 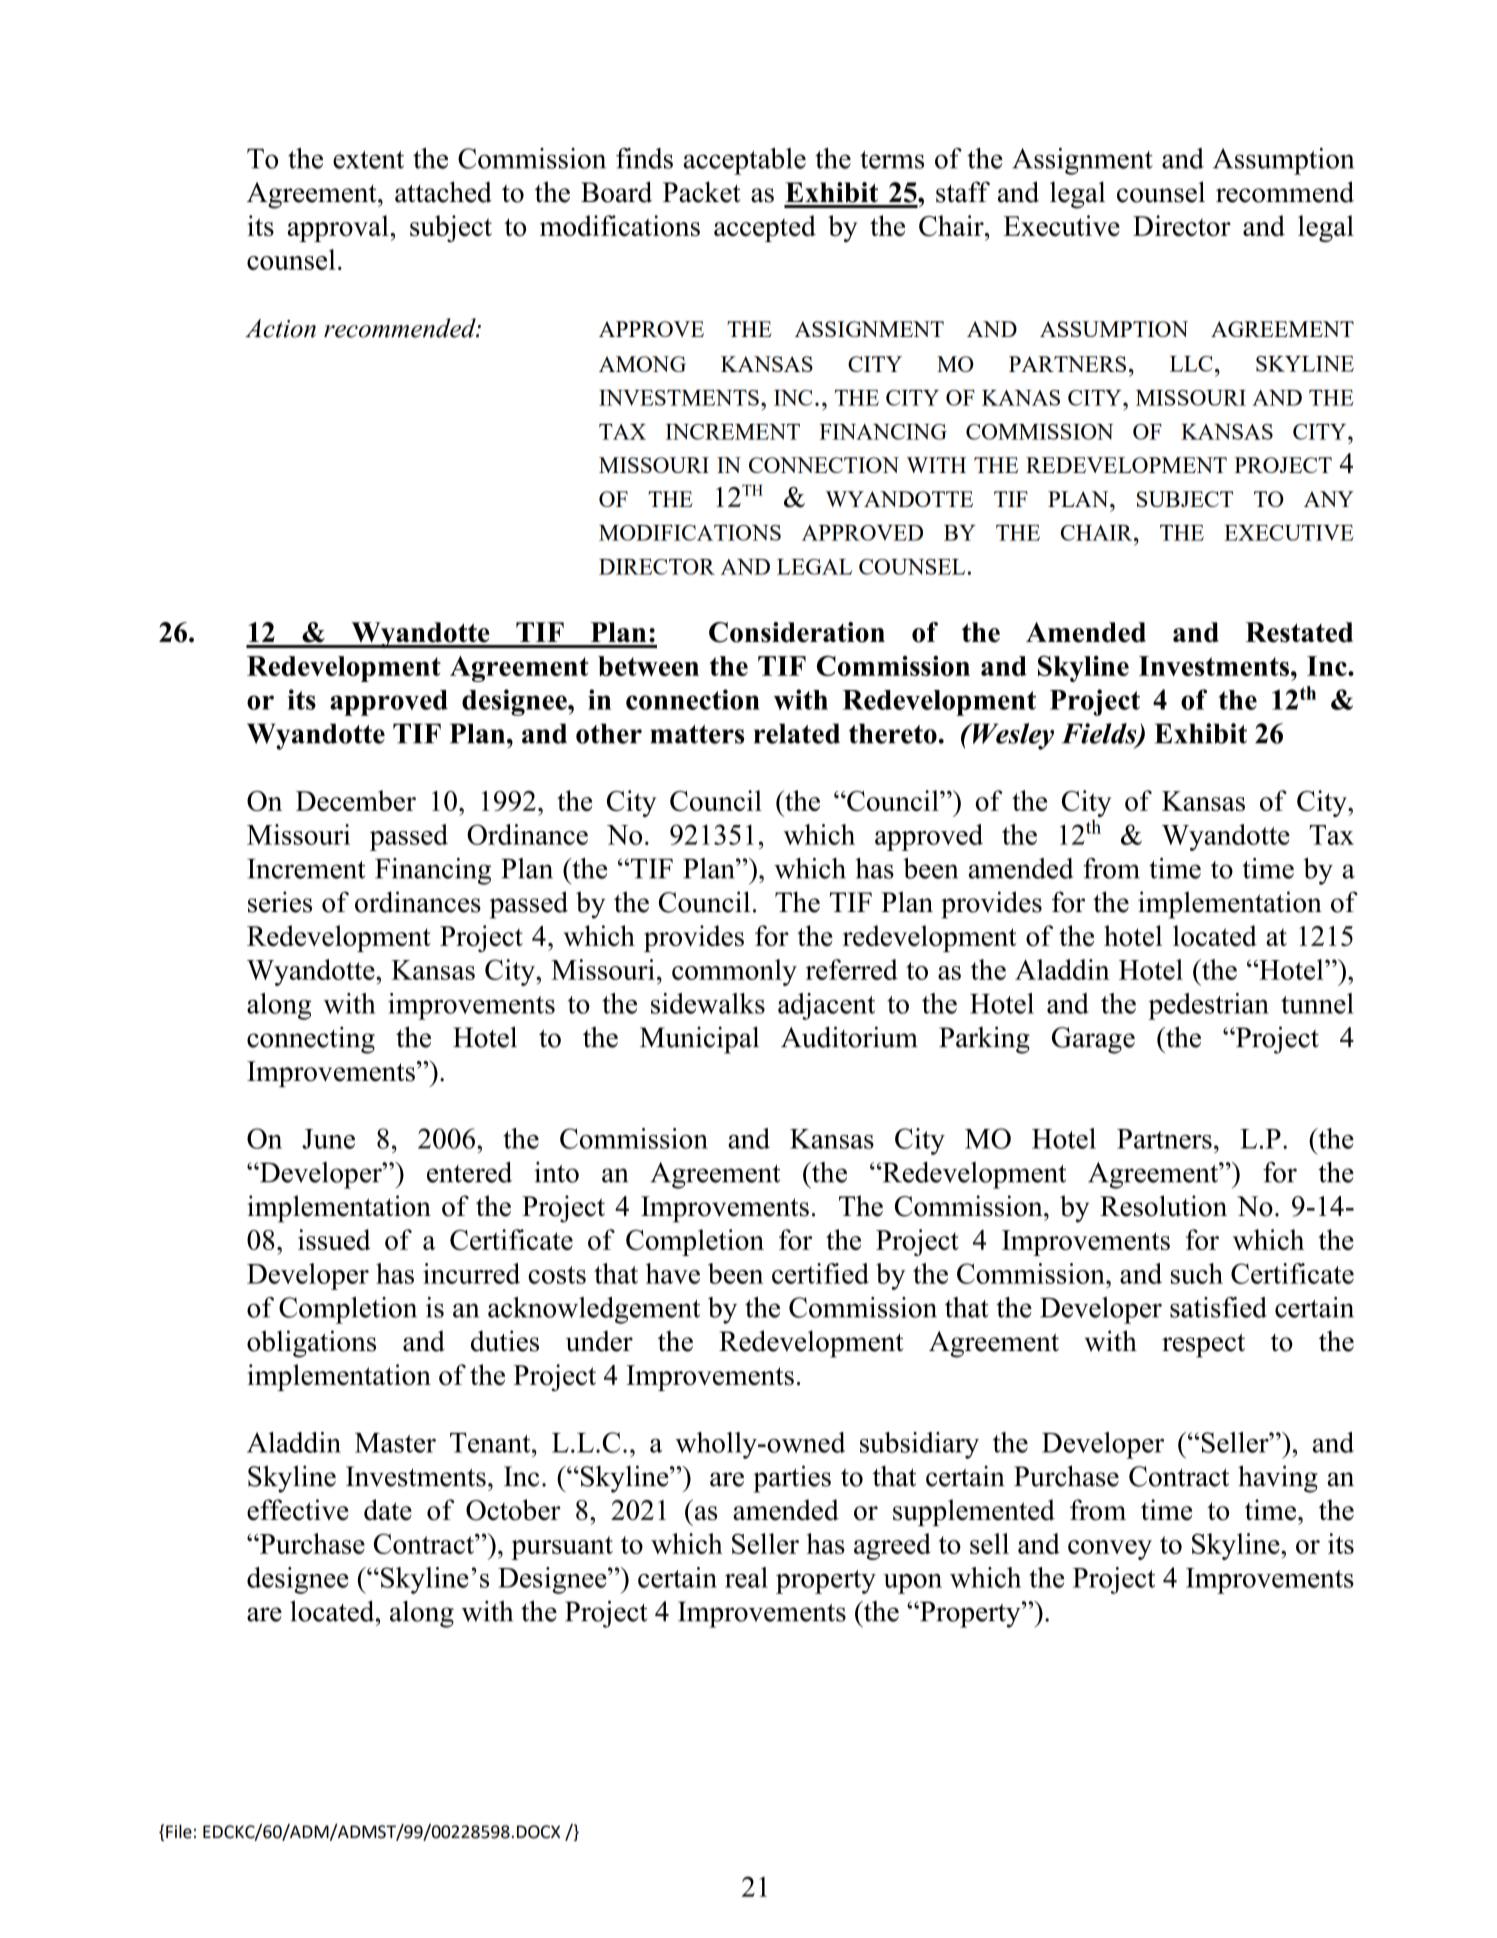 I want to click on December, so click(x=356, y=800).
